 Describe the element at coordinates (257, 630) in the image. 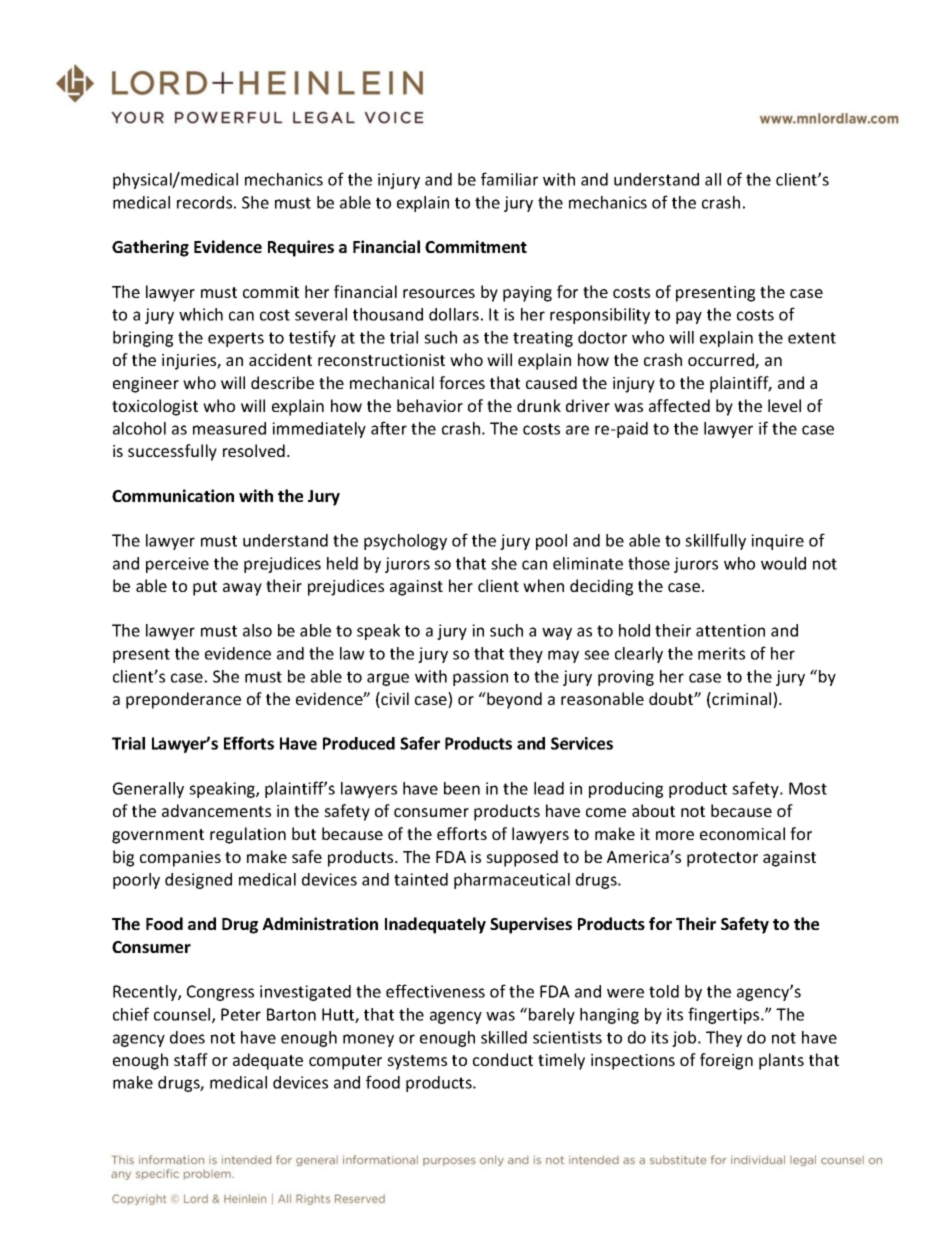

I see `also` at that location.
